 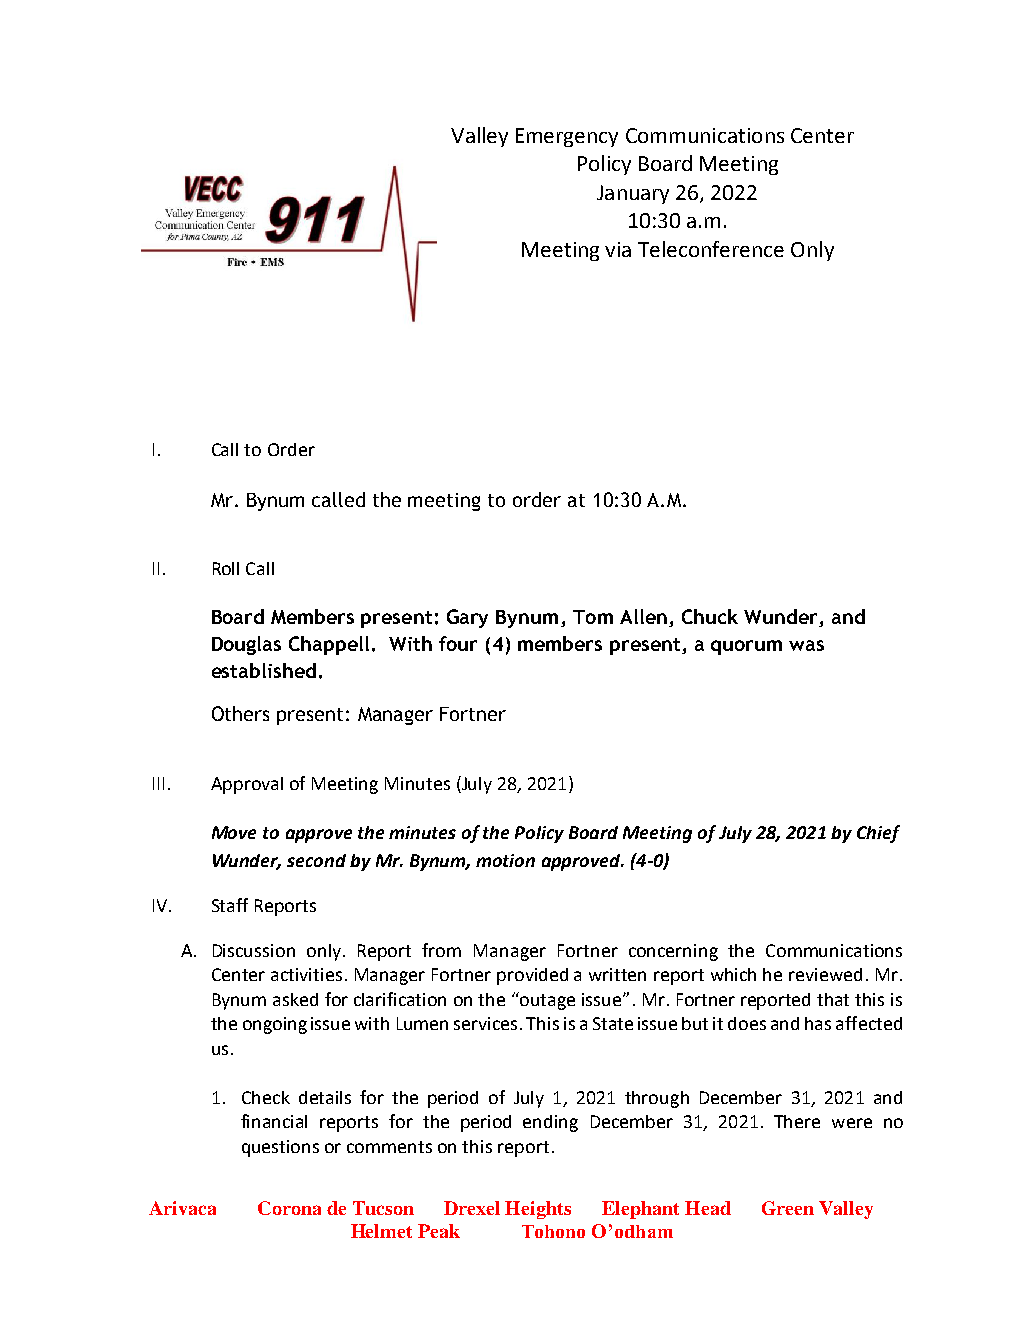 I want to click on via, so click(x=618, y=249).
